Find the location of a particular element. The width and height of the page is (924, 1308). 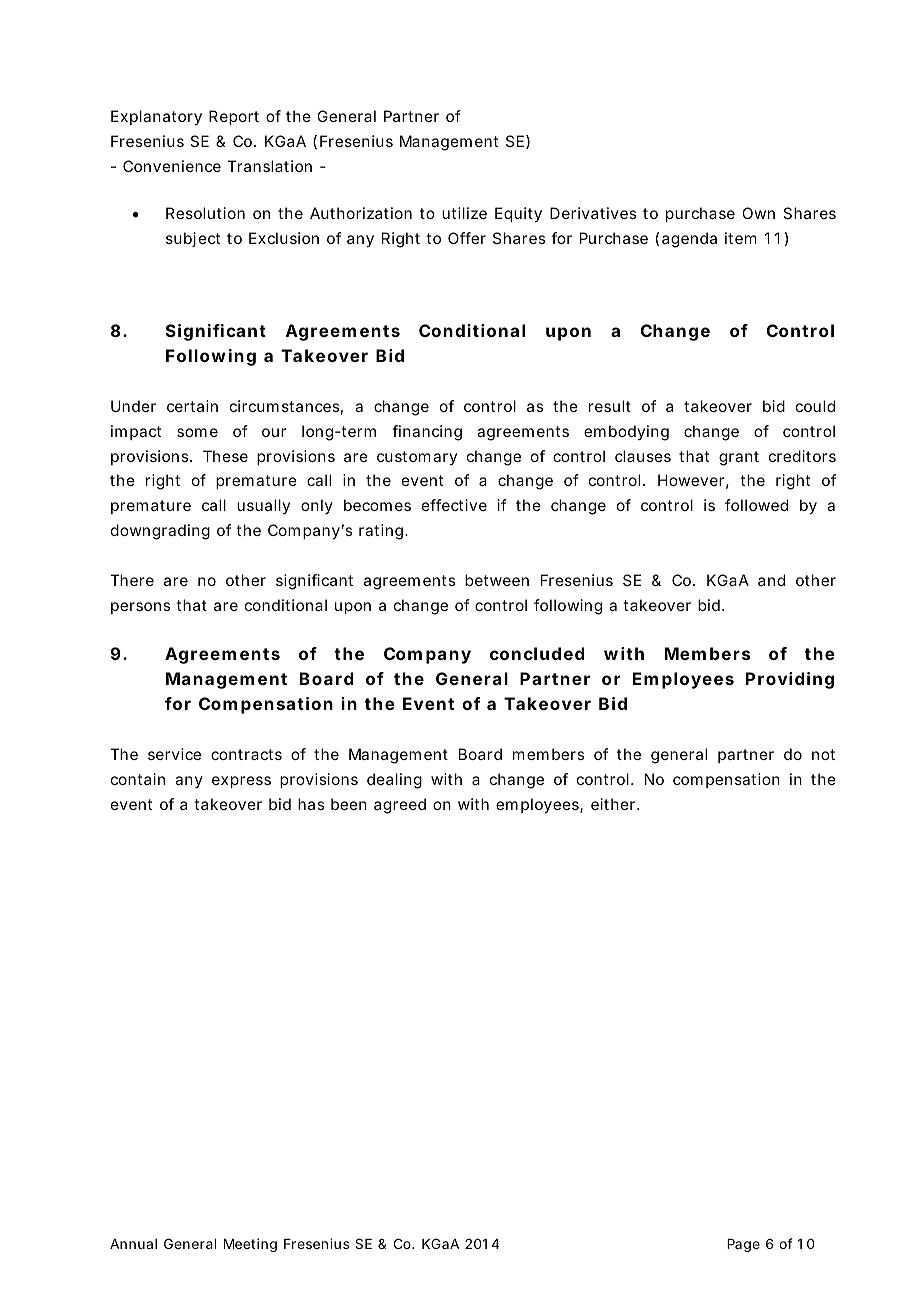

Page is located at coordinates (743, 1245).
